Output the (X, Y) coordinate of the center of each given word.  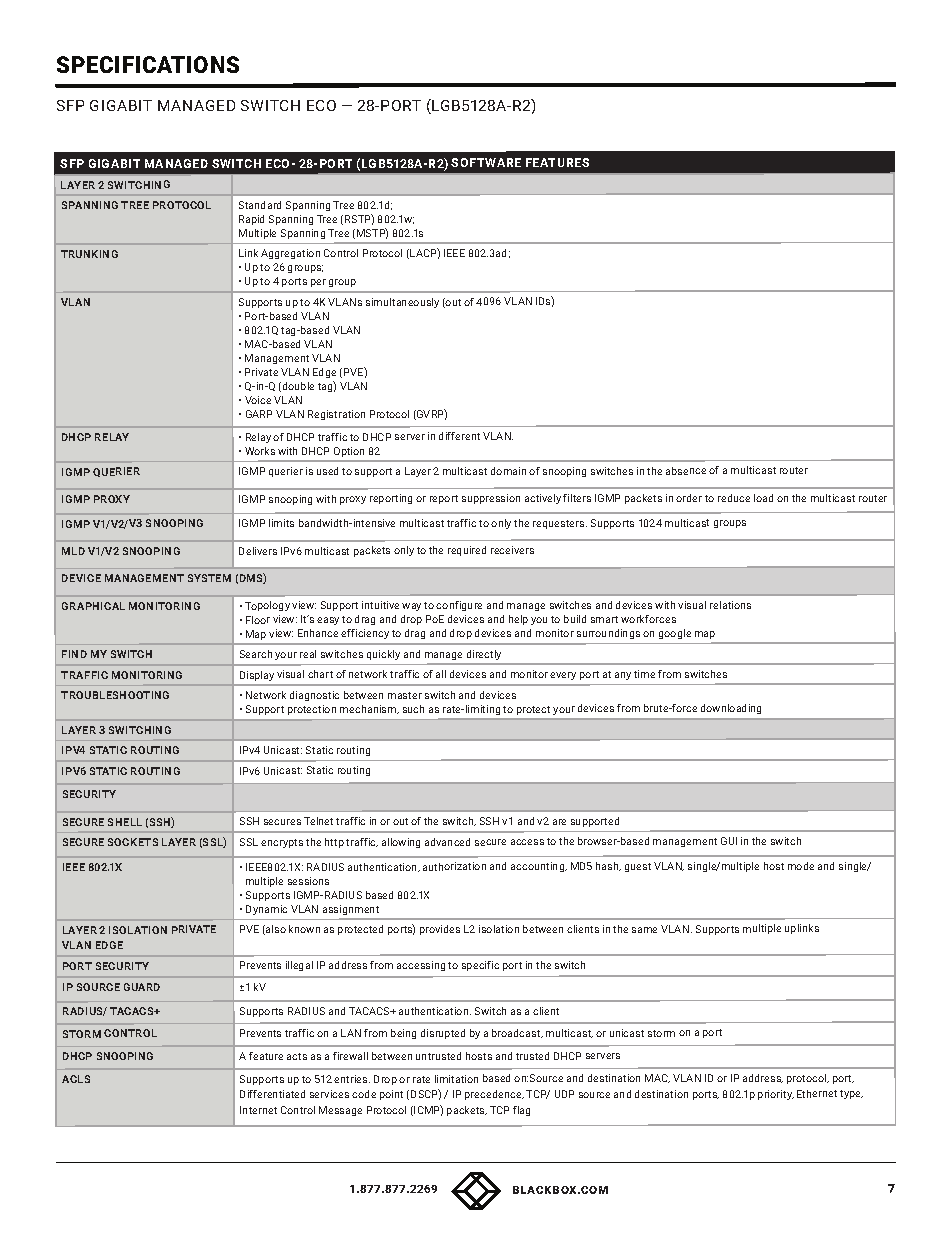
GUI (729, 841)
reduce (734, 498)
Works (260, 451)
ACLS (76, 1079)
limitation (456, 1079)
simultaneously (402, 303)
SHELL (125, 822)
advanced (447, 842)
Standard (260, 205)
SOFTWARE (486, 162)
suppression (491, 499)
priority (776, 1095)
